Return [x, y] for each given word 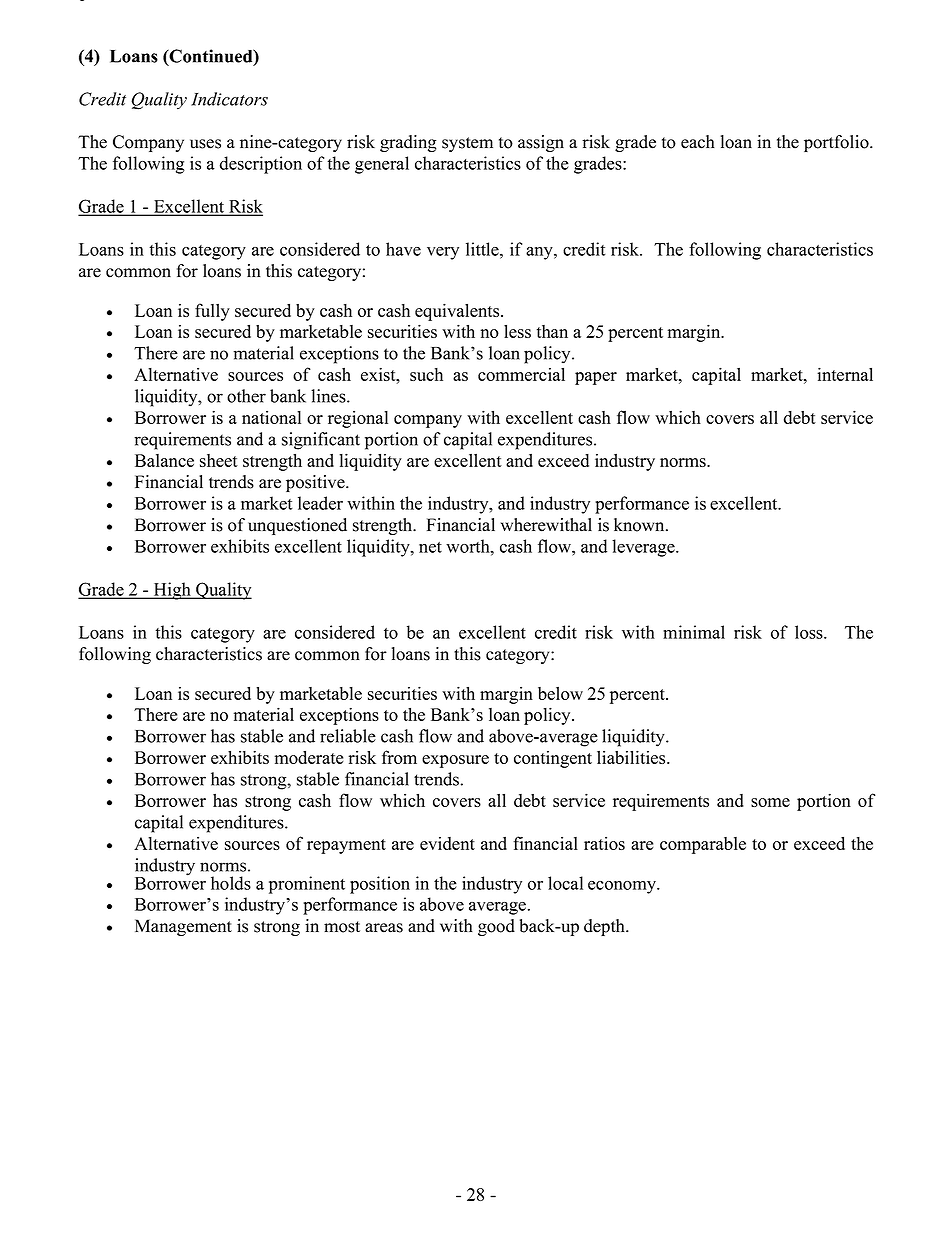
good [496, 927]
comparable [703, 845]
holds [231, 883]
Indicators [229, 99]
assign [541, 143]
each [698, 142]
